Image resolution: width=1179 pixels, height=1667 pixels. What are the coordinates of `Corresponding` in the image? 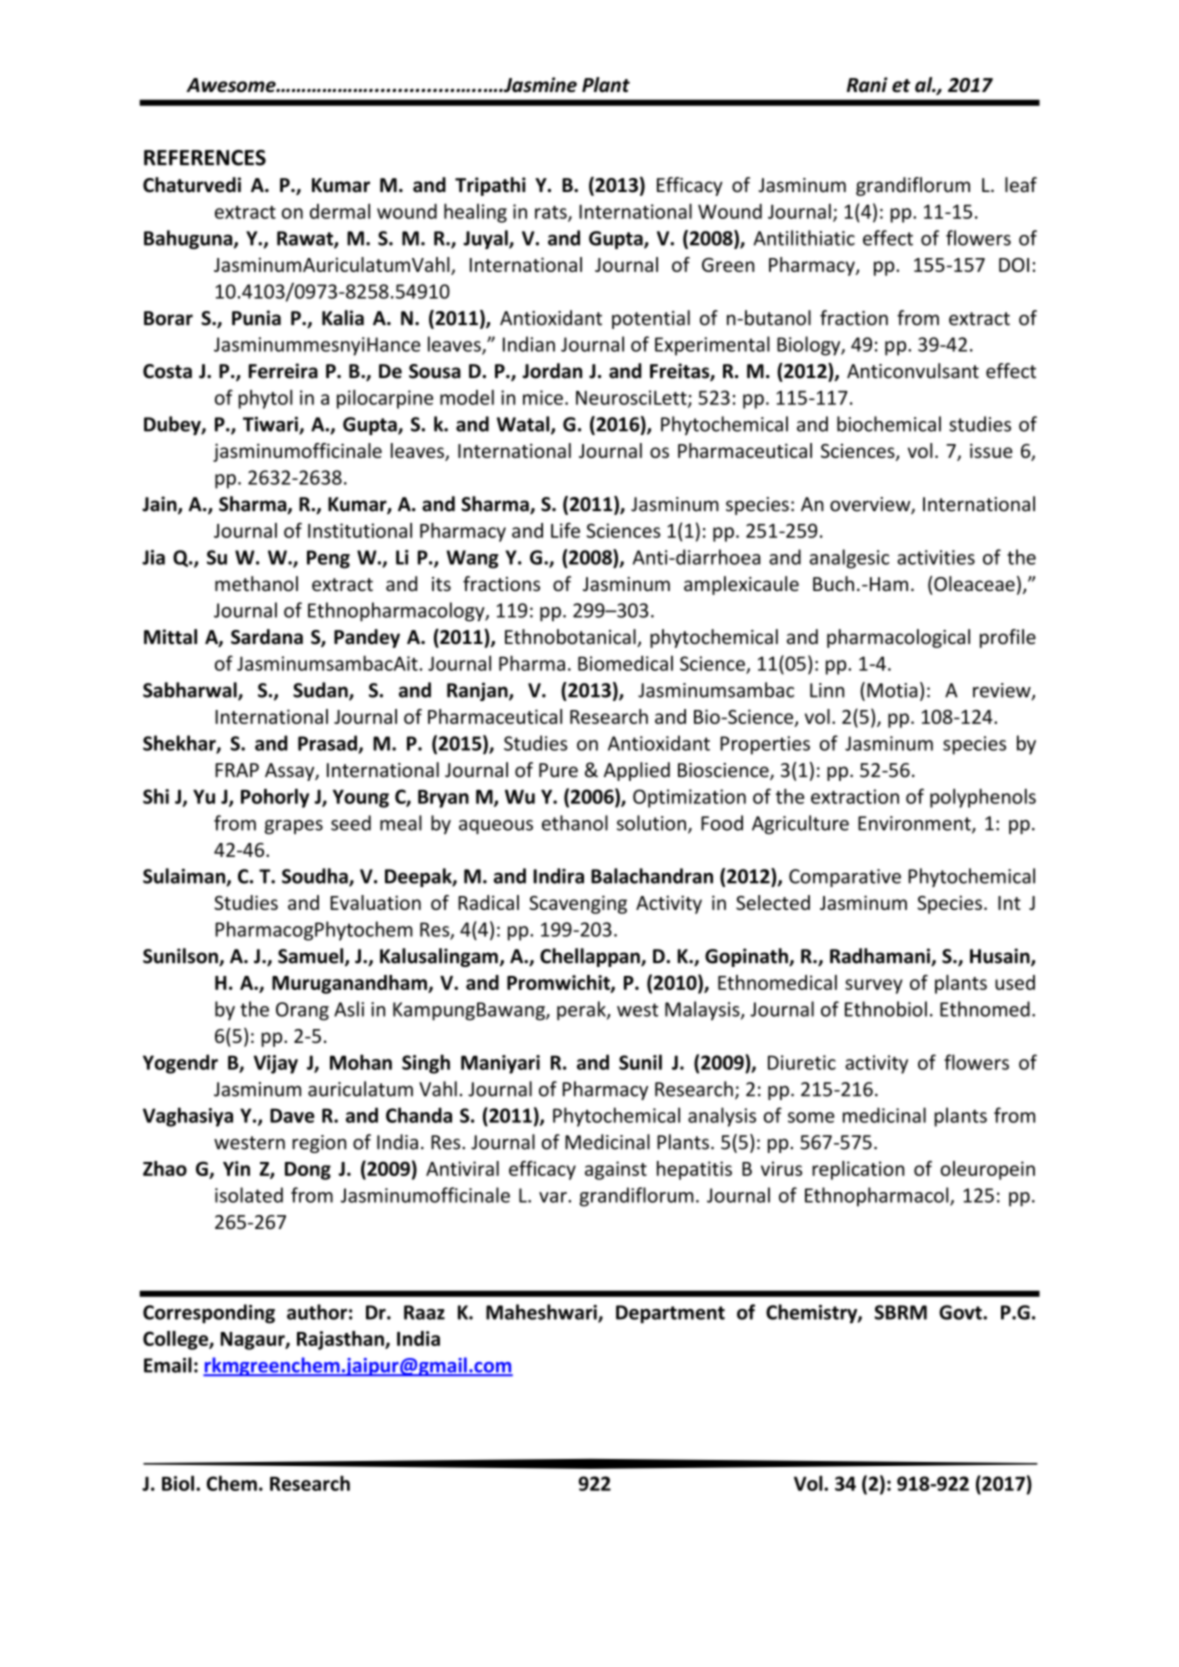 It's located at (209, 1314).
